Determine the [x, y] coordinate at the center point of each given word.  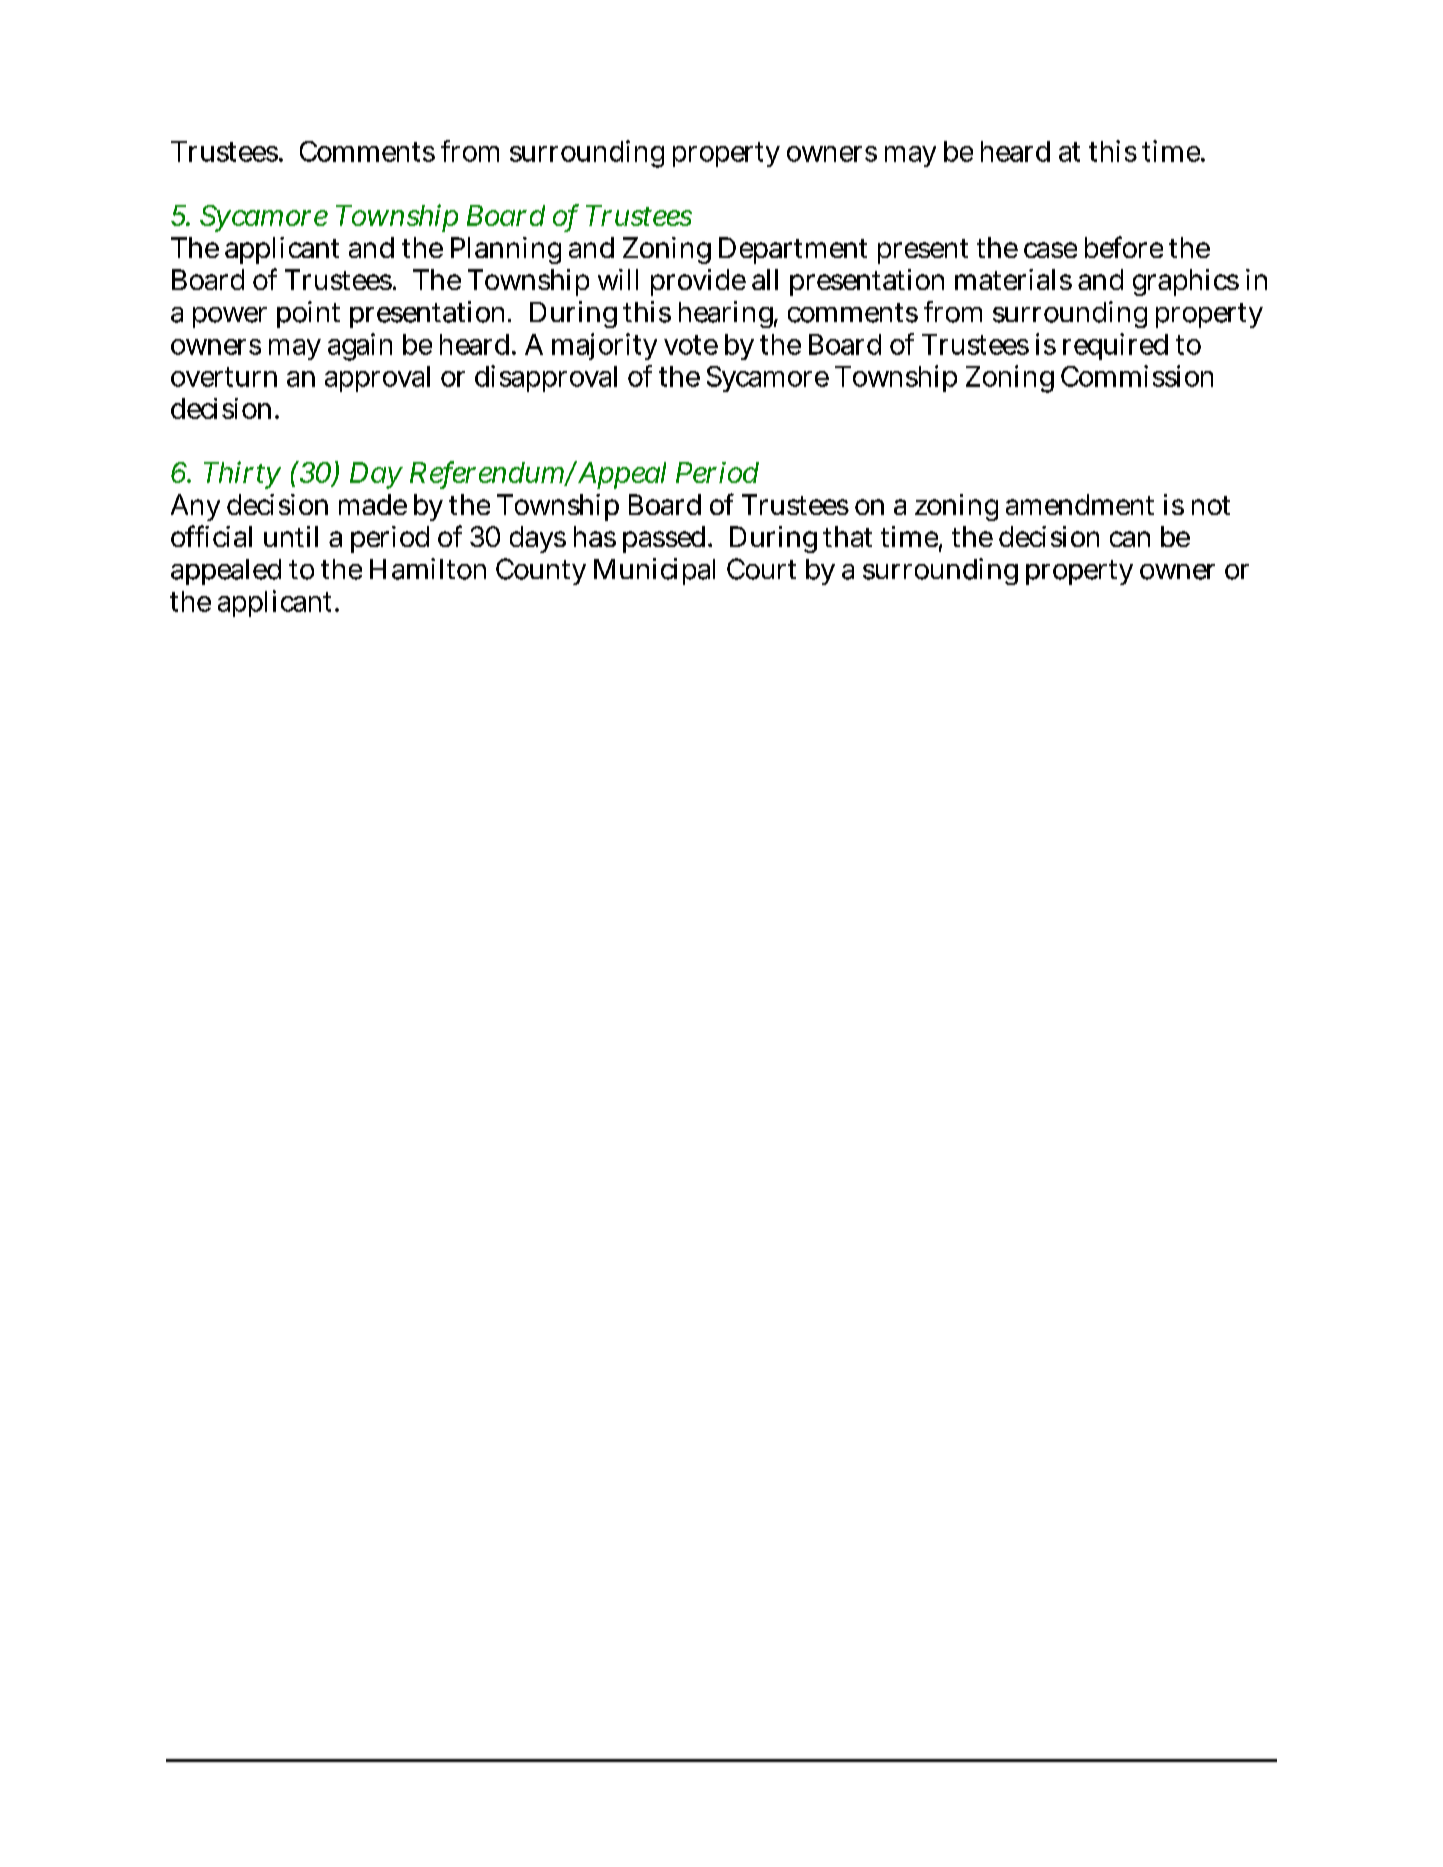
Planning [506, 250]
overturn [224, 377]
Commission [1137, 376]
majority [604, 346]
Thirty [242, 475]
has [595, 536]
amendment [1080, 504]
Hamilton [428, 569]
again [360, 347]
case [1050, 250]
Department [793, 250]
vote [691, 345]
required [1115, 346]
